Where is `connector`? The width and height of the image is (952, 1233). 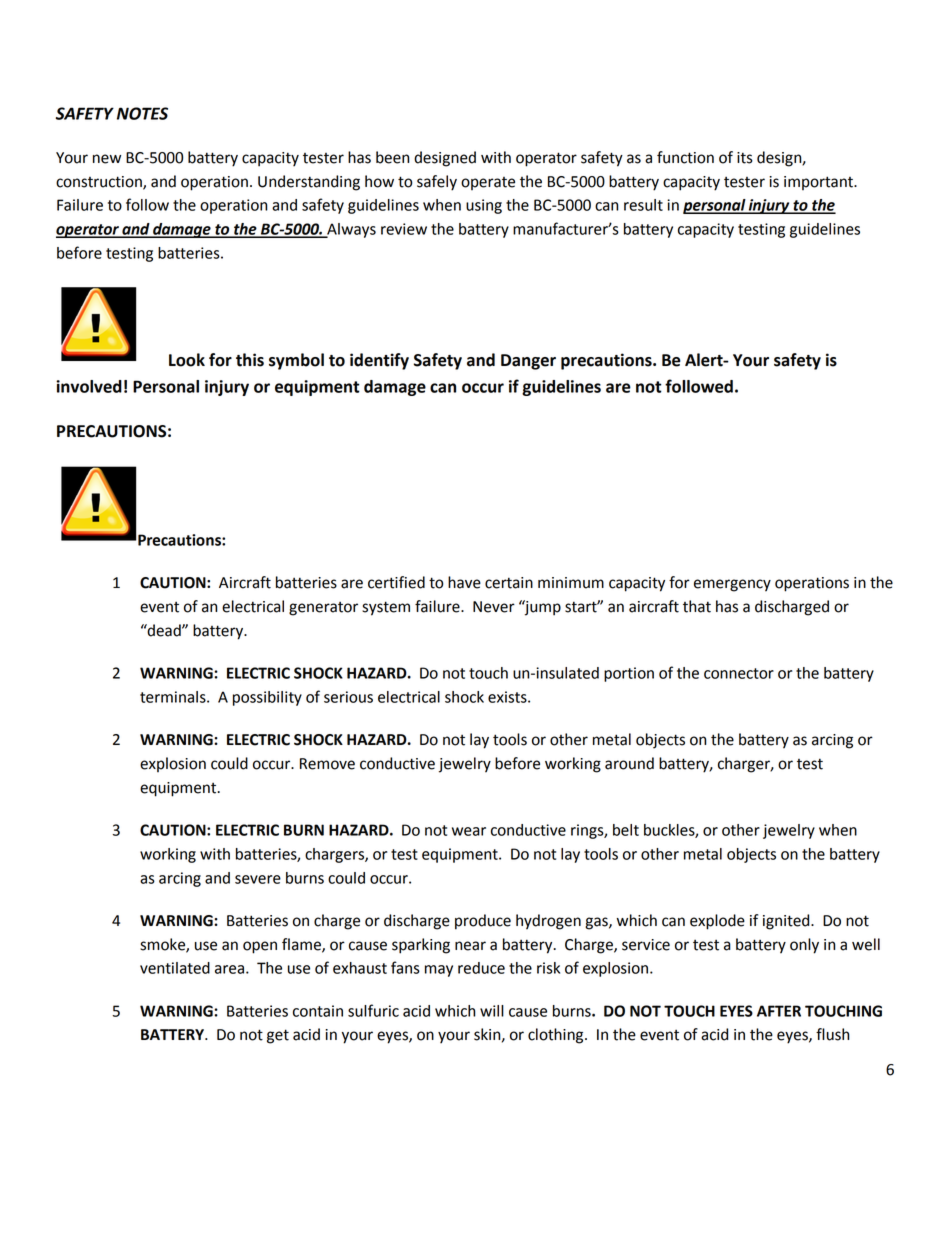 connector is located at coordinates (739, 673).
